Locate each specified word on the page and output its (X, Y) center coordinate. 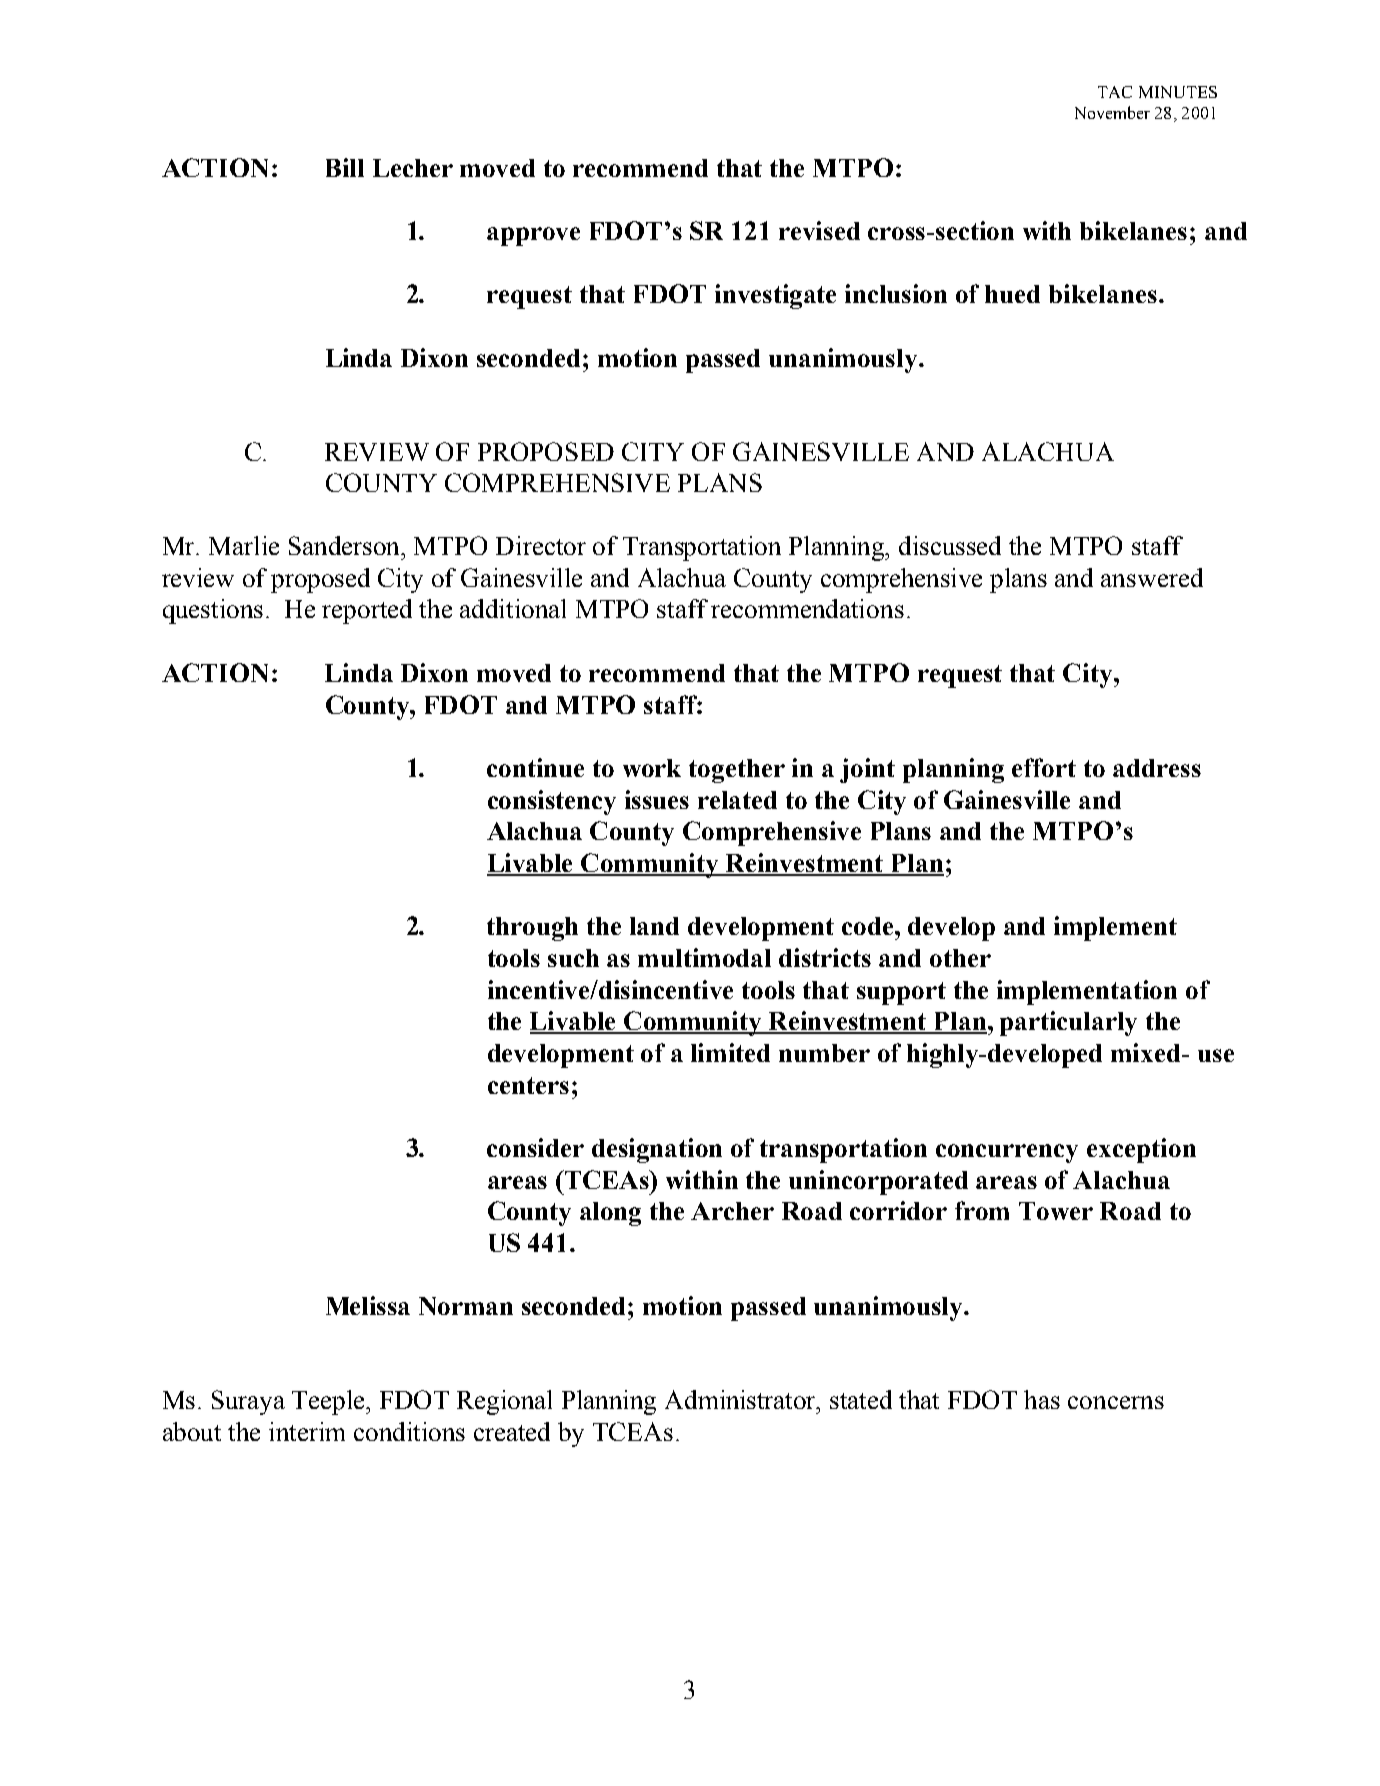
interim (307, 1431)
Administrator (742, 1399)
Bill (345, 167)
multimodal (704, 957)
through (532, 929)
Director (541, 545)
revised (819, 230)
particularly (1068, 1023)
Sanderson (346, 545)
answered (1152, 577)
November (1112, 112)
